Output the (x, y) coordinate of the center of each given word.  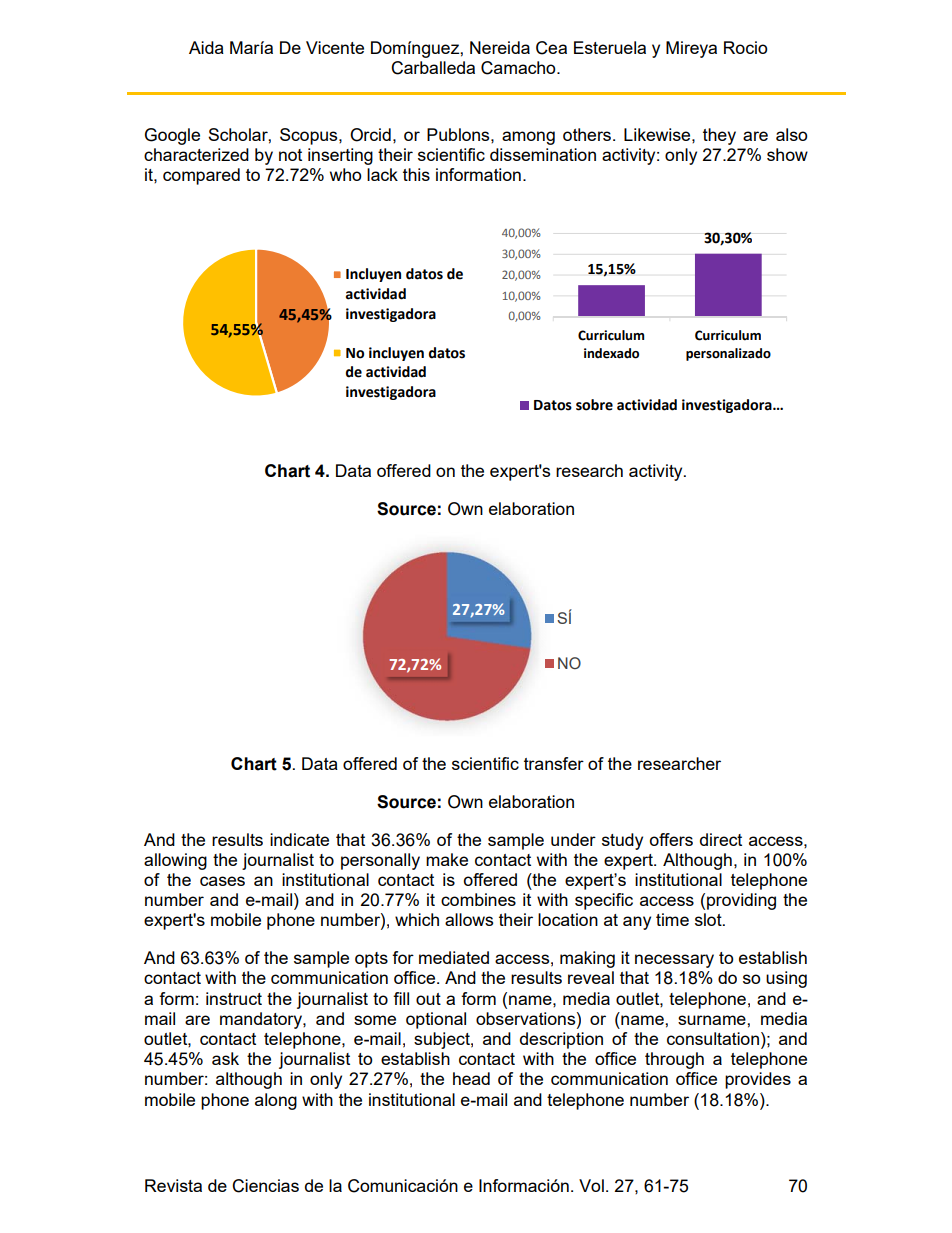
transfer (554, 763)
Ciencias (265, 1186)
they (719, 136)
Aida (206, 47)
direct (721, 839)
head (471, 1078)
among (528, 138)
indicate (299, 839)
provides (758, 1080)
